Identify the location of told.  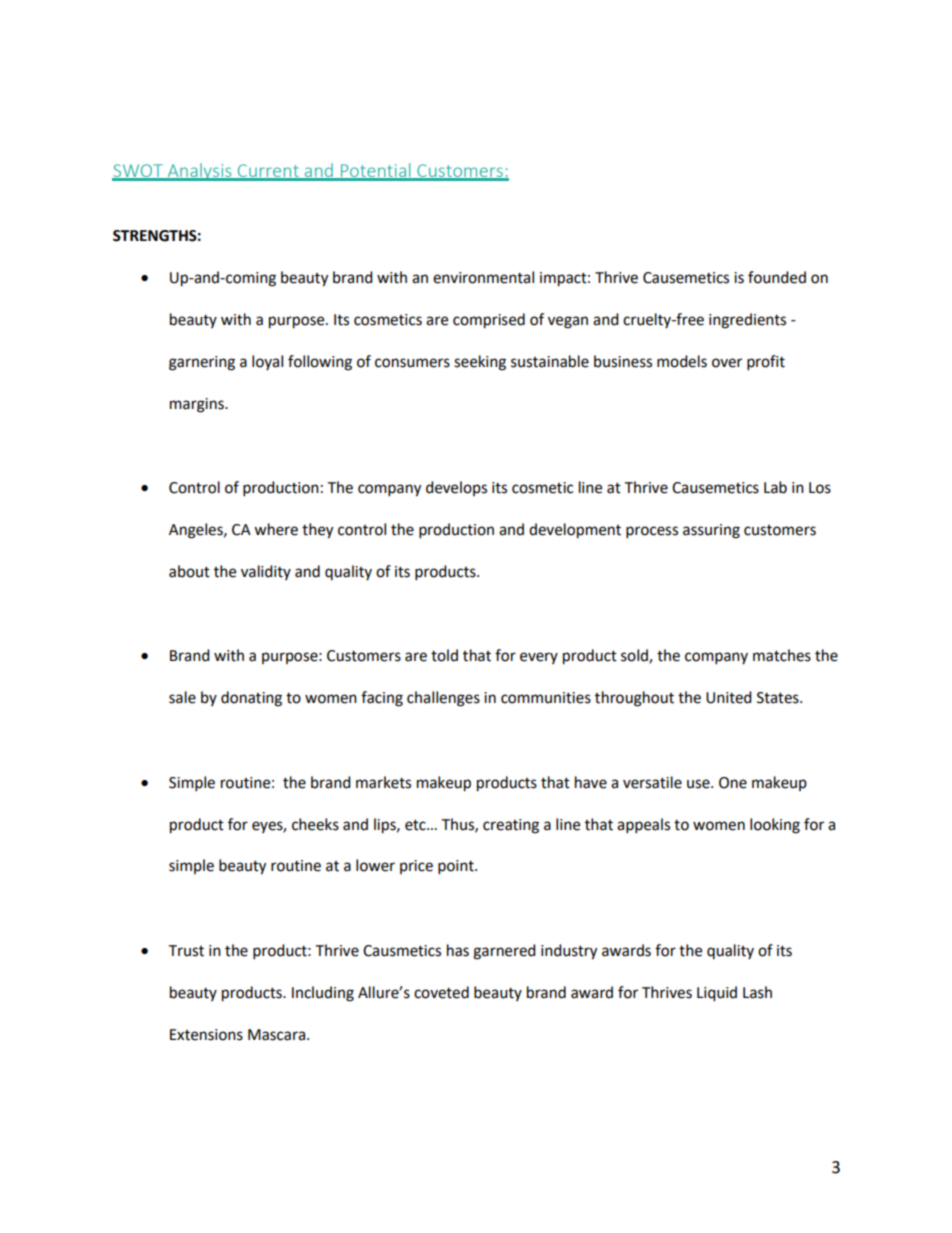
(444, 655).
